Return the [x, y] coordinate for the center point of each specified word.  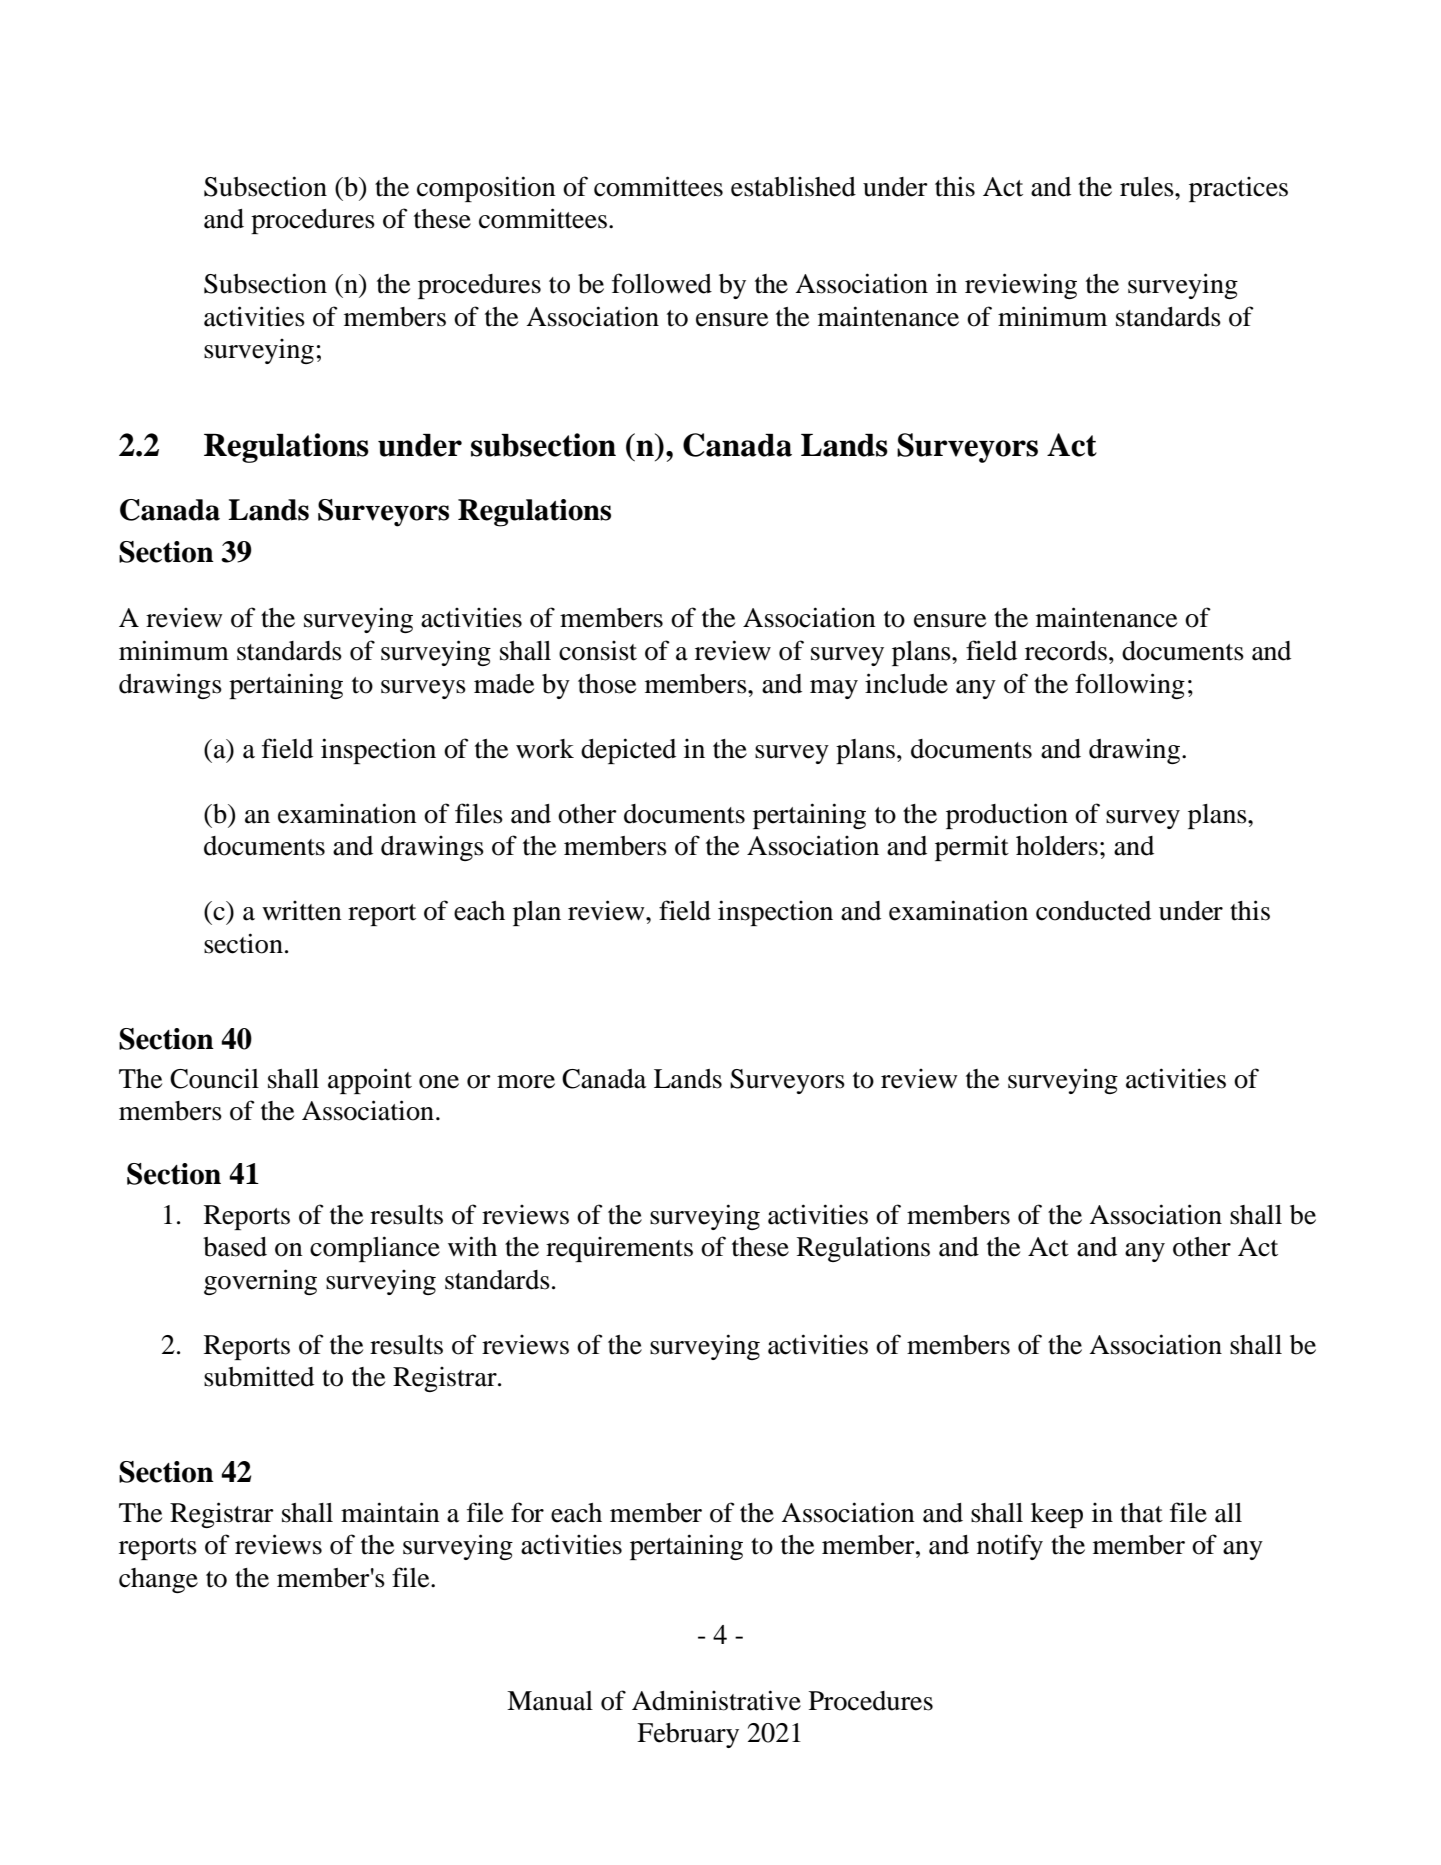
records [1066, 651]
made [504, 684]
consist [598, 651]
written [302, 911]
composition [486, 189]
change [158, 1580]
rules [1148, 187]
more [526, 1082]
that [1141, 1513]
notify [1010, 1547]
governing [260, 1282]
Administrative [716, 1700]
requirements [619, 1249]
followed [662, 283]
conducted [1093, 911]
